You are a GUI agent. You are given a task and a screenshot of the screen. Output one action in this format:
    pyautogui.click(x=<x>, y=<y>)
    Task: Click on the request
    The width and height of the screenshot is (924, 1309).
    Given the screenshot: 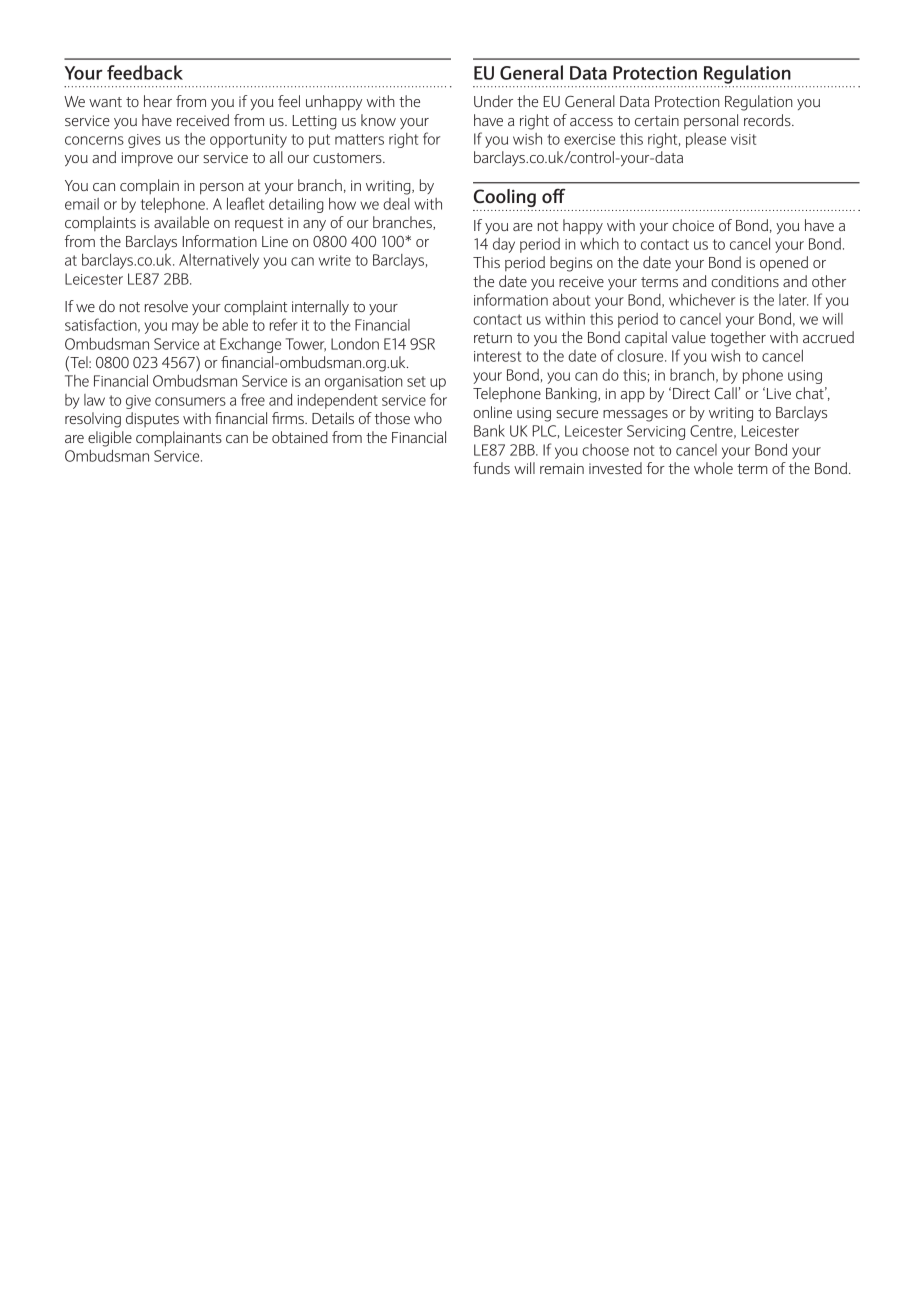 What is the action you would take?
    pyautogui.click(x=259, y=225)
